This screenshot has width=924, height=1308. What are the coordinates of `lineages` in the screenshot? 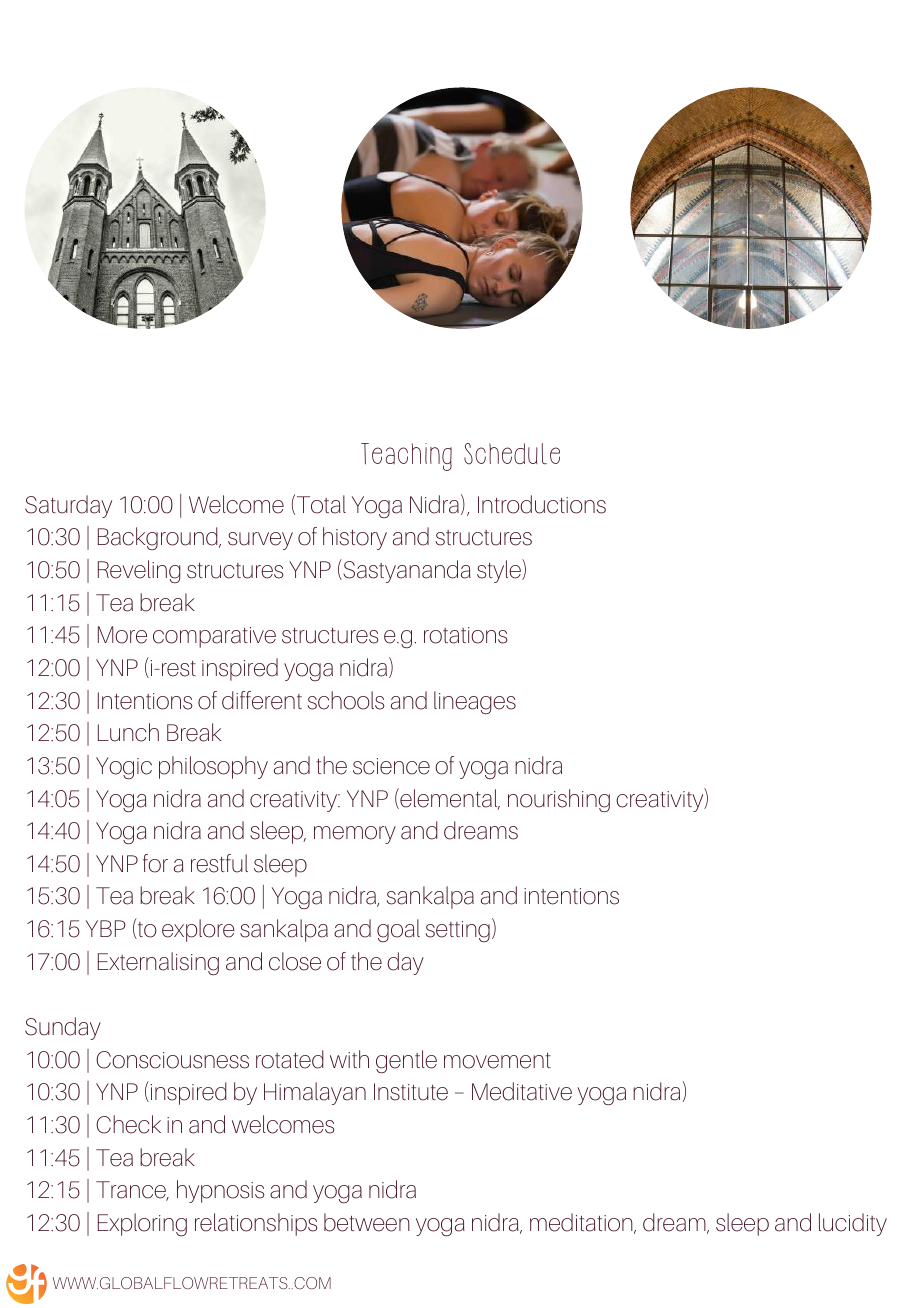 It's located at (475, 702).
